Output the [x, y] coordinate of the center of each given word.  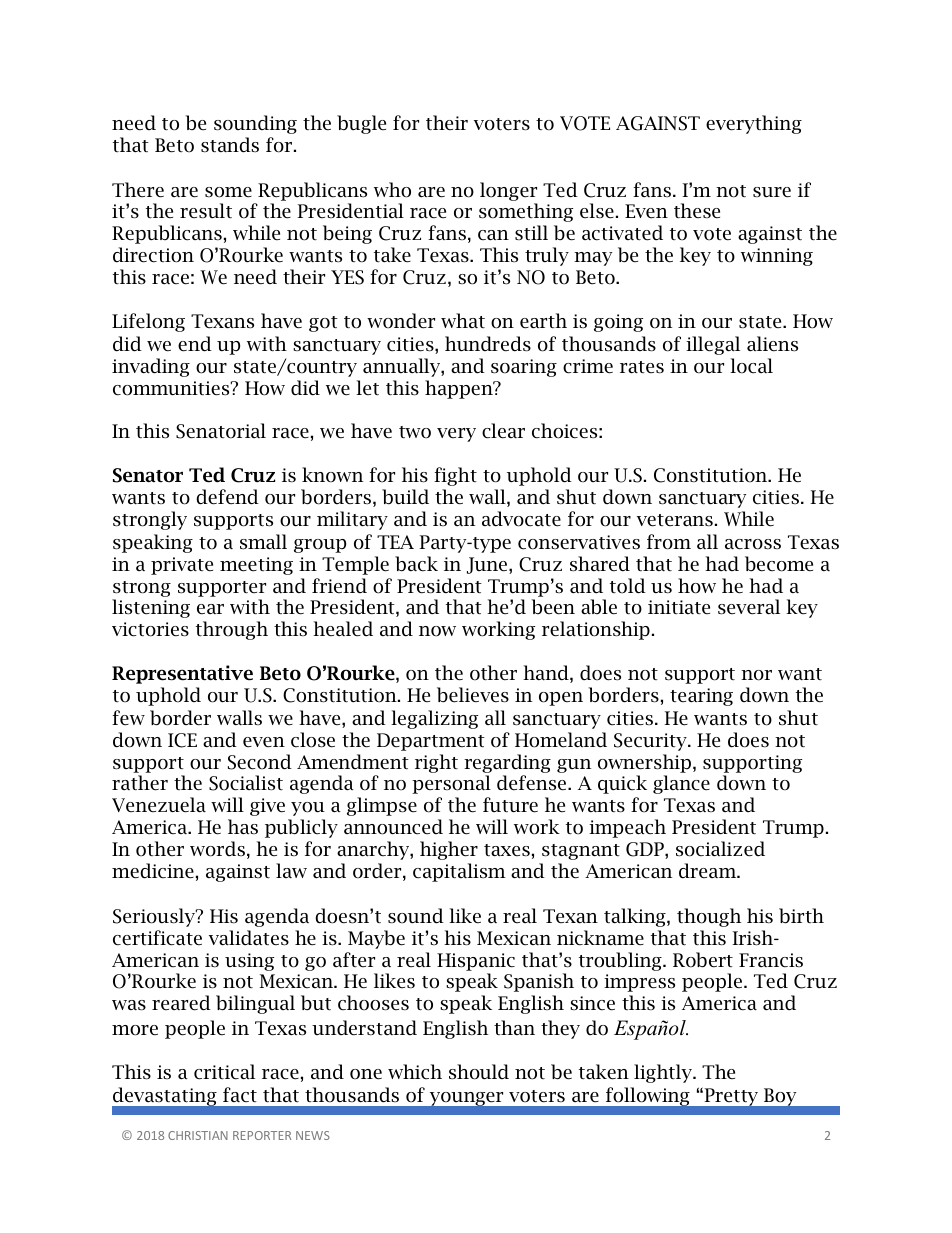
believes [473, 695]
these [697, 211]
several [749, 607]
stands [230, 145]
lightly [664, 1073]
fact [240, 1095]
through [232, 630]
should [479, 1072]
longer [508, 191]
